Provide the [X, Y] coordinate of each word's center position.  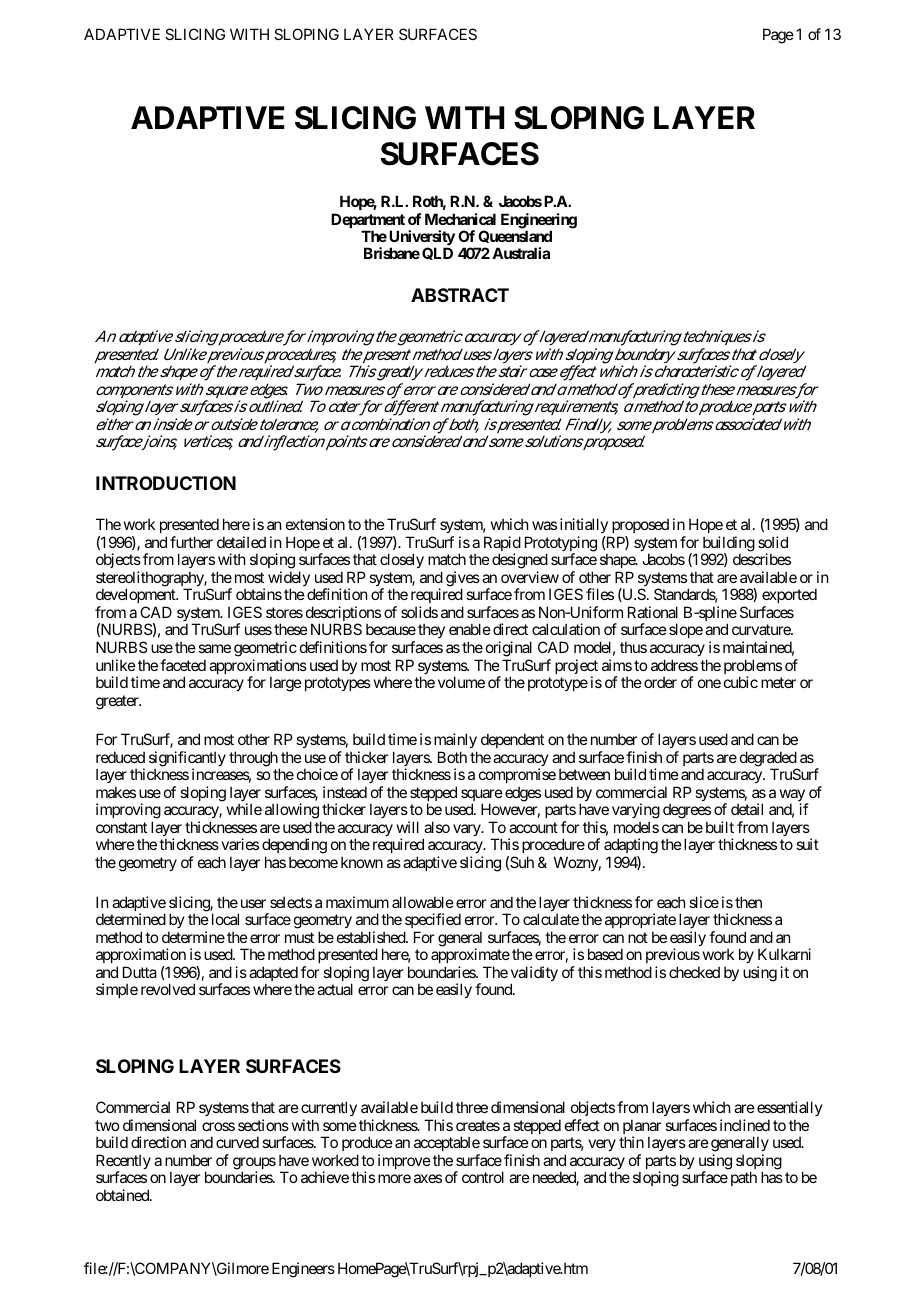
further [191, 542]
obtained [123, 1195]
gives [463, 580]
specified [433, 920]
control [483, 1177]
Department [368, 222]
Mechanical [460, 219]
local [225, 919]
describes [762, 559]
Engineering [539, 222]
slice [704, 902]
